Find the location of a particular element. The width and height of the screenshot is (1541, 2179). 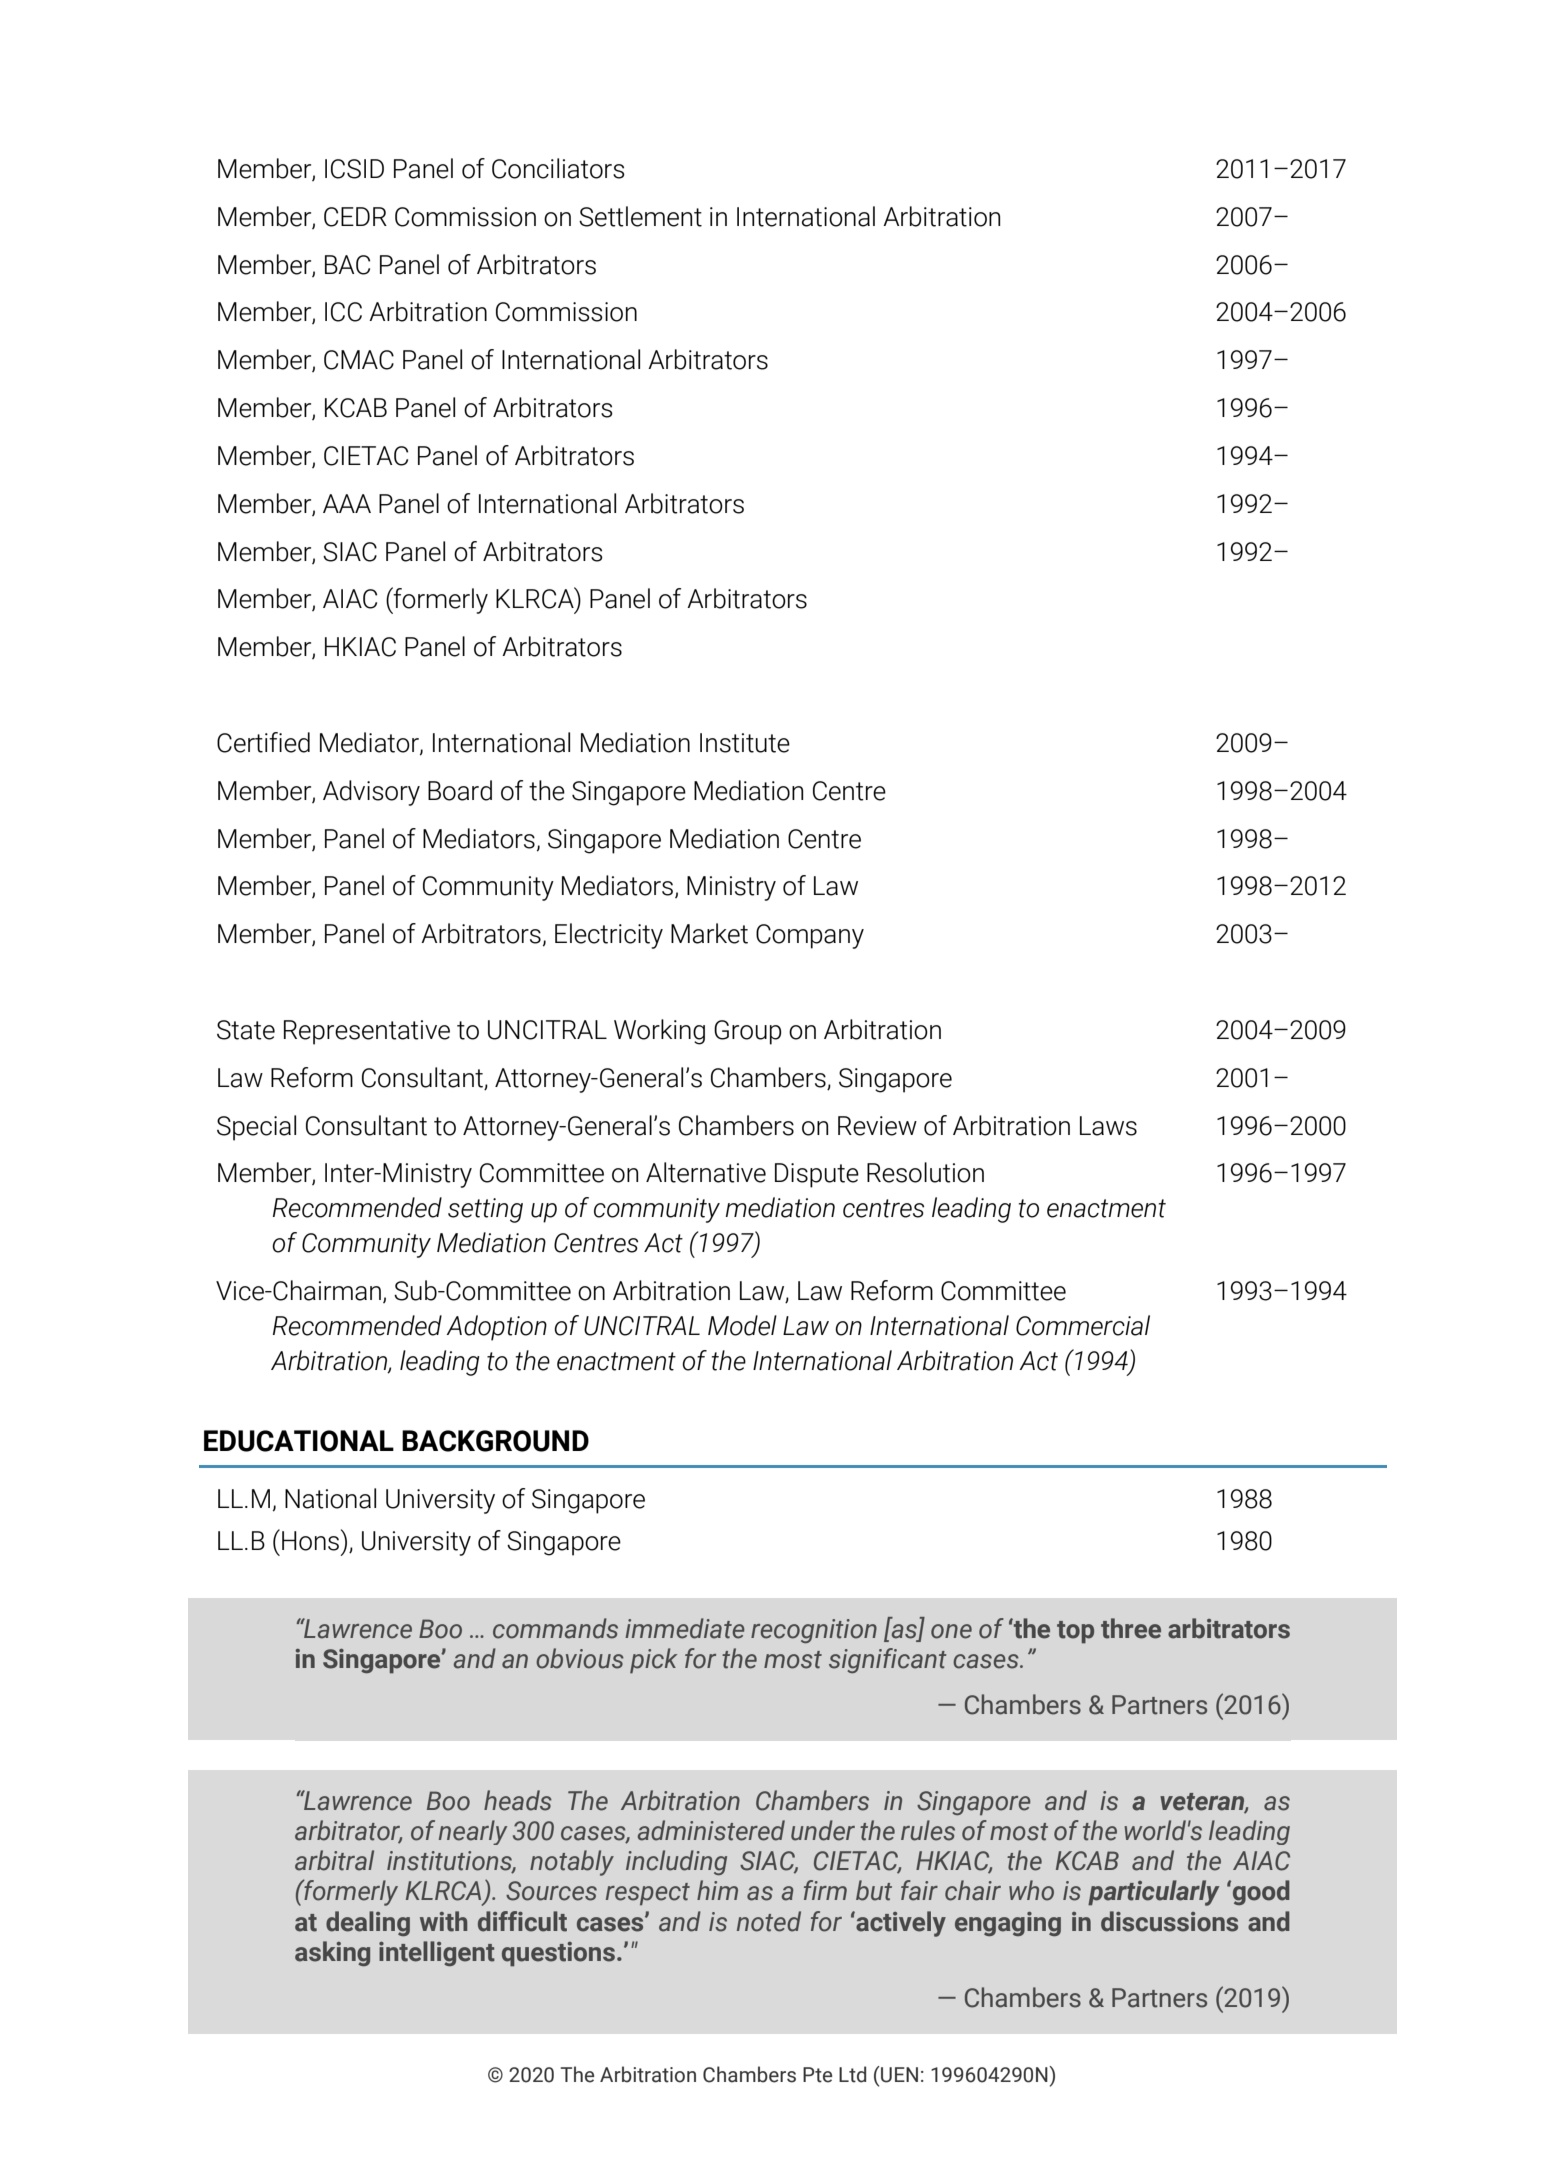

Market is located at coordinates (709, 933).
